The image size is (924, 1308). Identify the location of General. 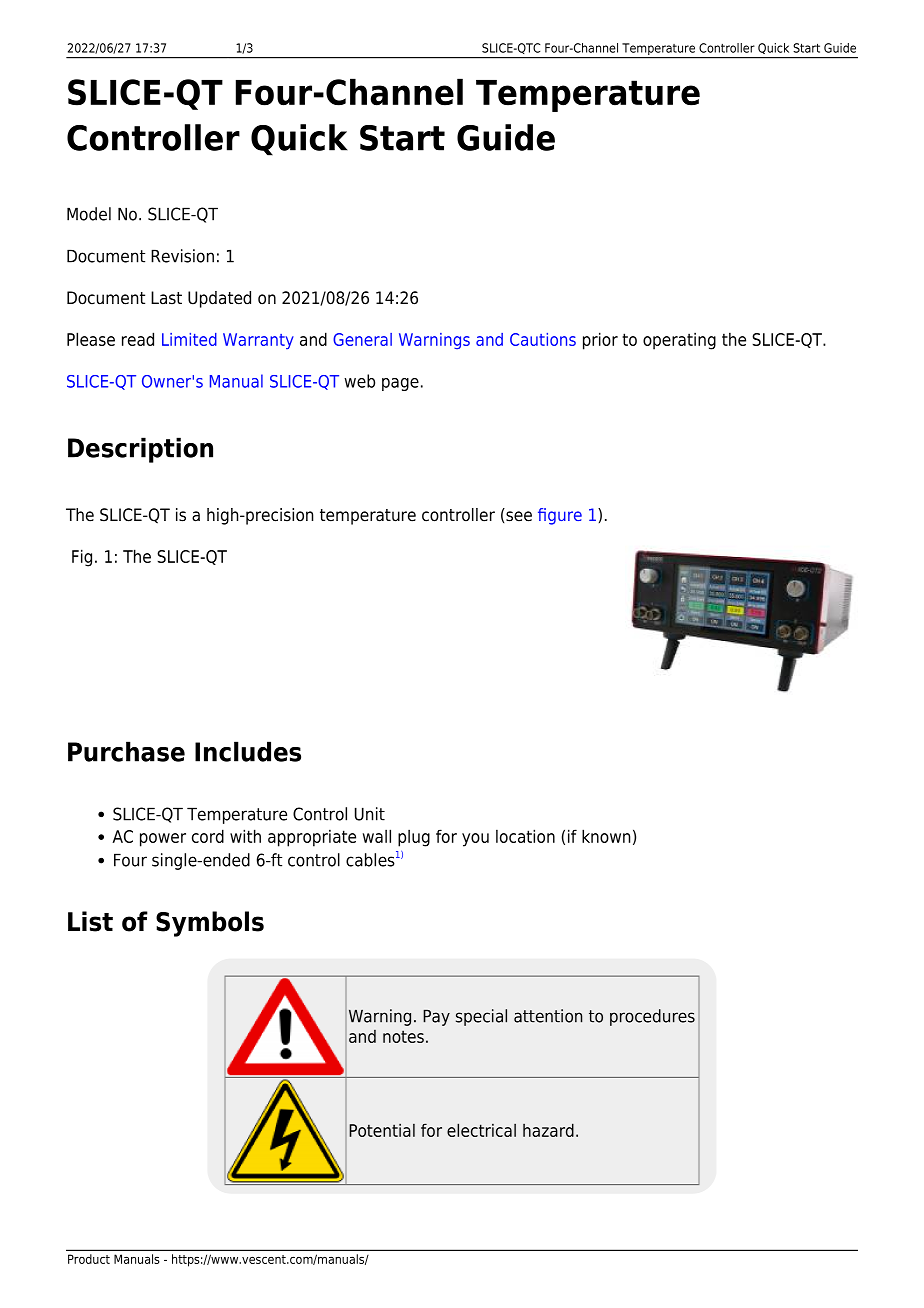
(362, 339).
